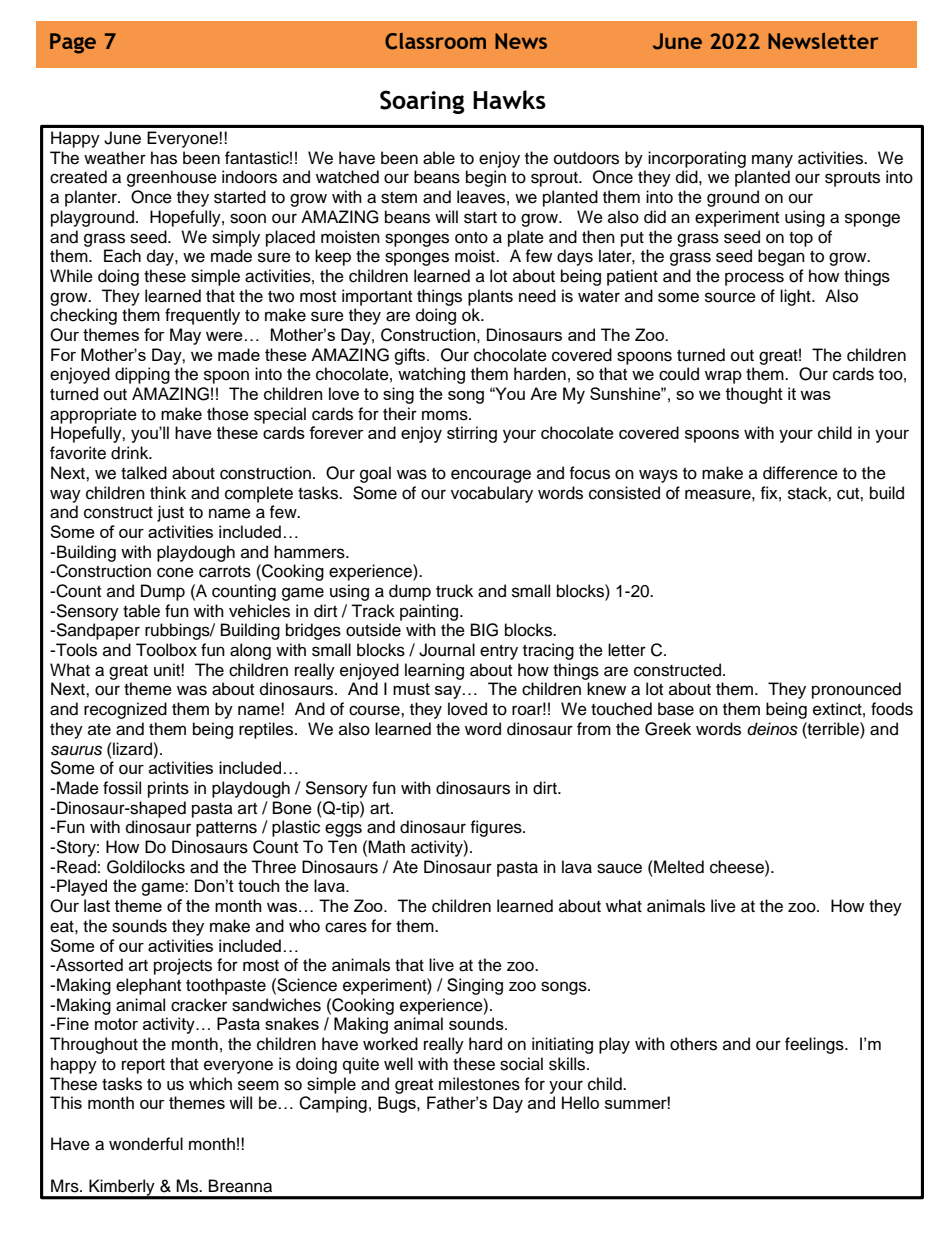 The height and width of the image is (1233, 952). I want to click on Melted, so click(678, 867).
